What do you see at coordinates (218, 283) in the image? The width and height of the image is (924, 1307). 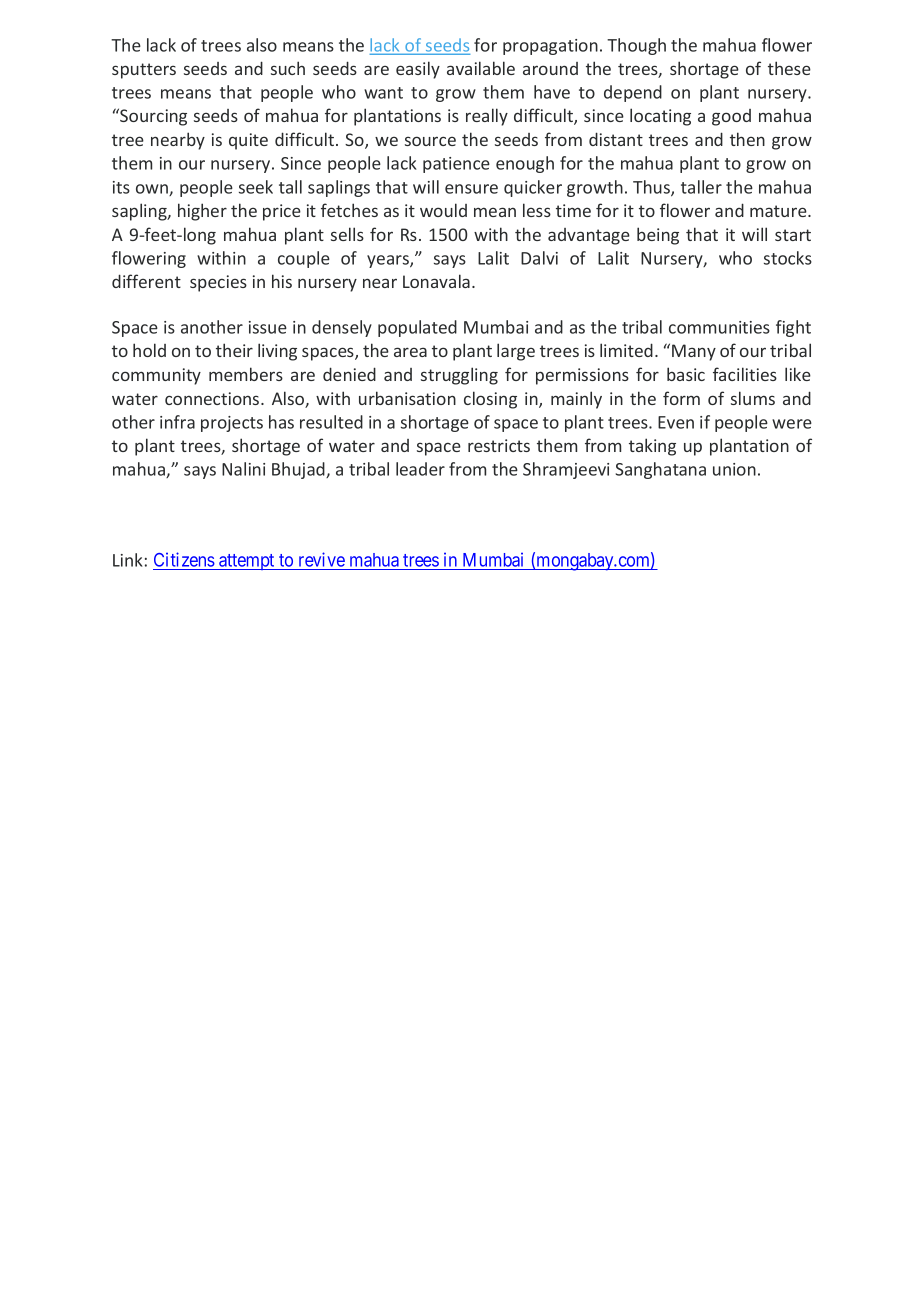 I see `species` at bounding box center [218, 283].
